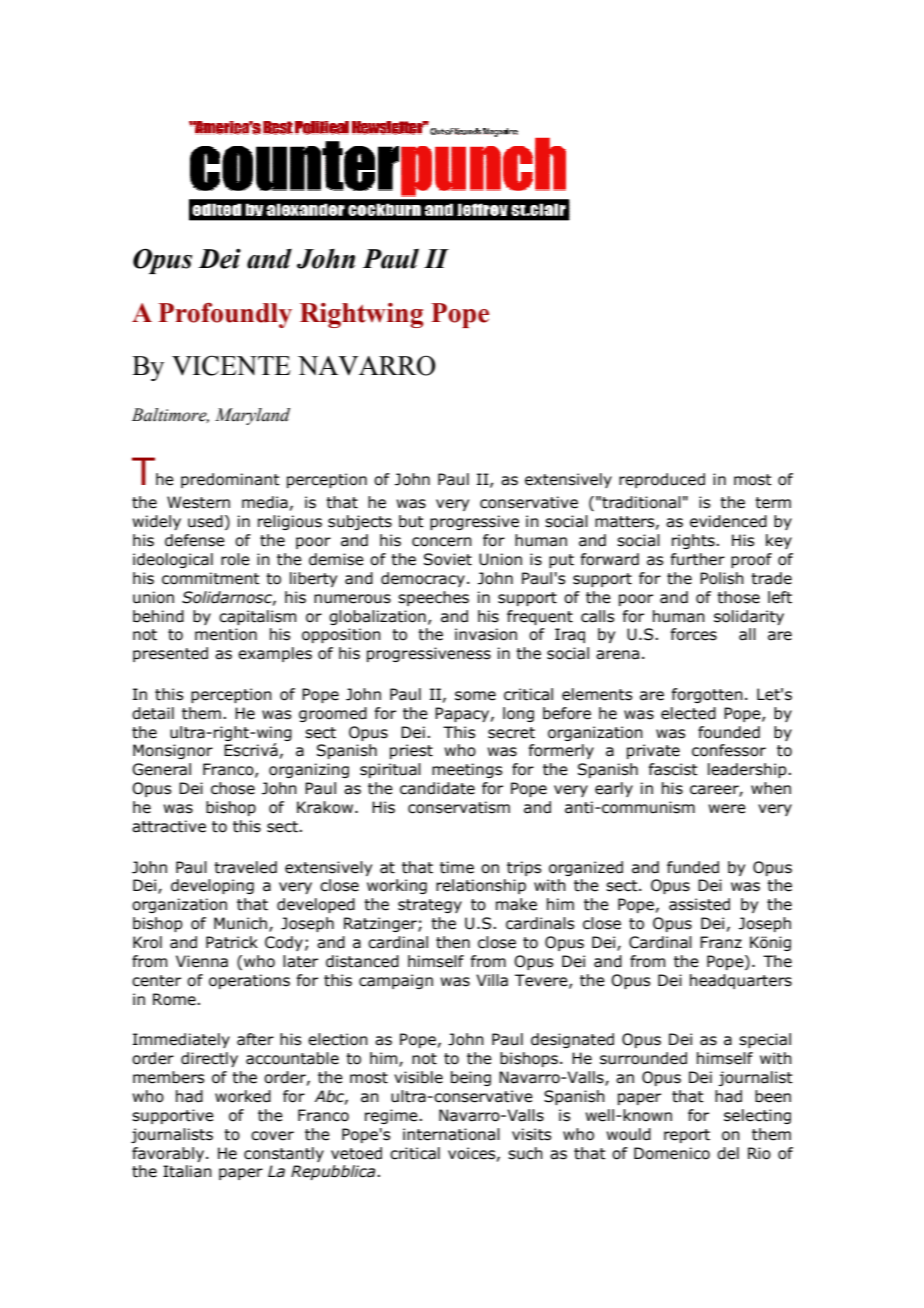  I want to click on confessor, so click(729, 750).
